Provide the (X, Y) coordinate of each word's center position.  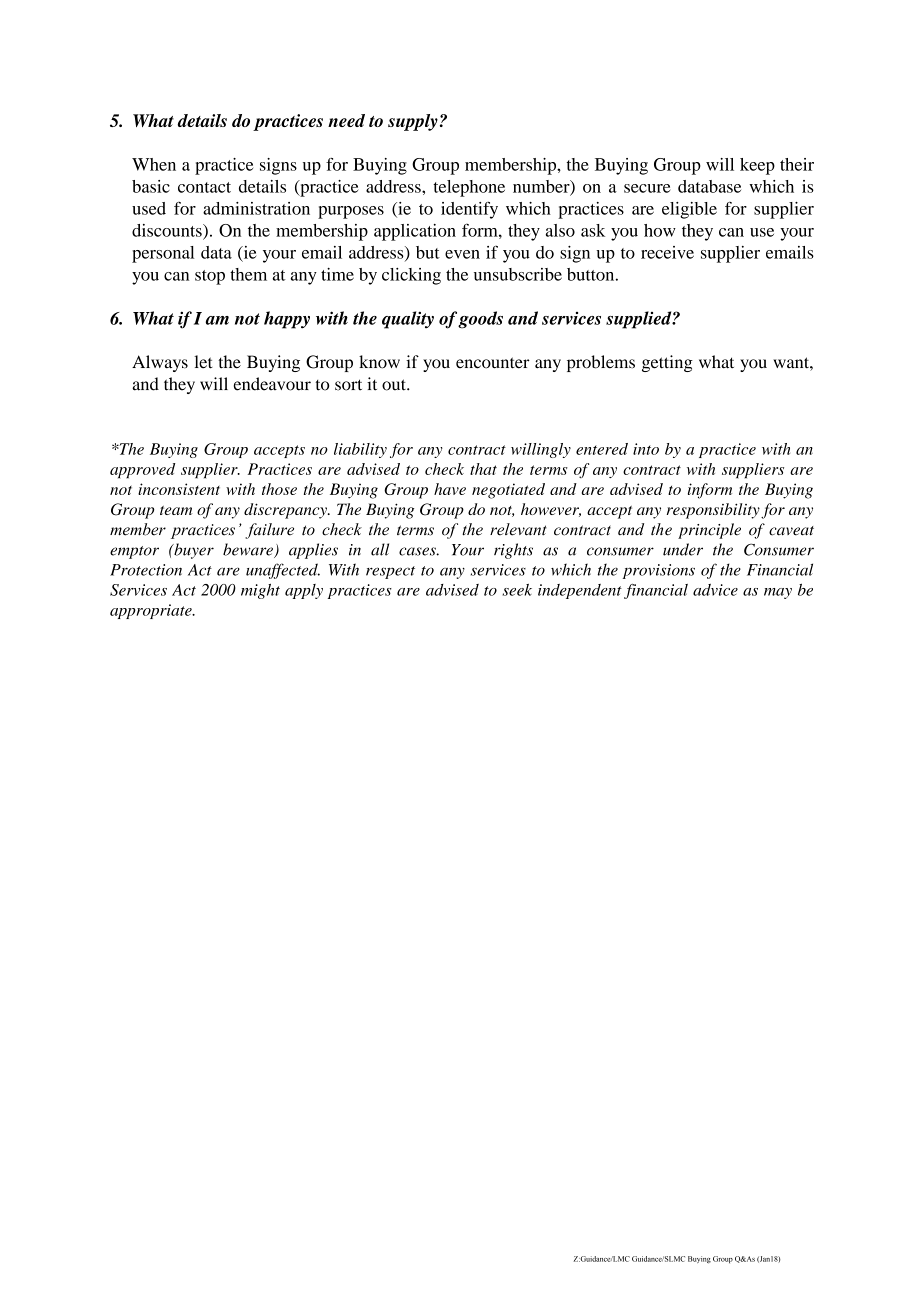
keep (757, 166)
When (154, 164)
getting (667, 363)
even (462, 254)
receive (667, 252)
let (203, 362)
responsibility (713, 511)
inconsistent (179, 489)
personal (163, 254)
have (450, 489)
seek (517, 590)
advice (715, 590)
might (260, 591)
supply (413, 122)
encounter (493, 363)
